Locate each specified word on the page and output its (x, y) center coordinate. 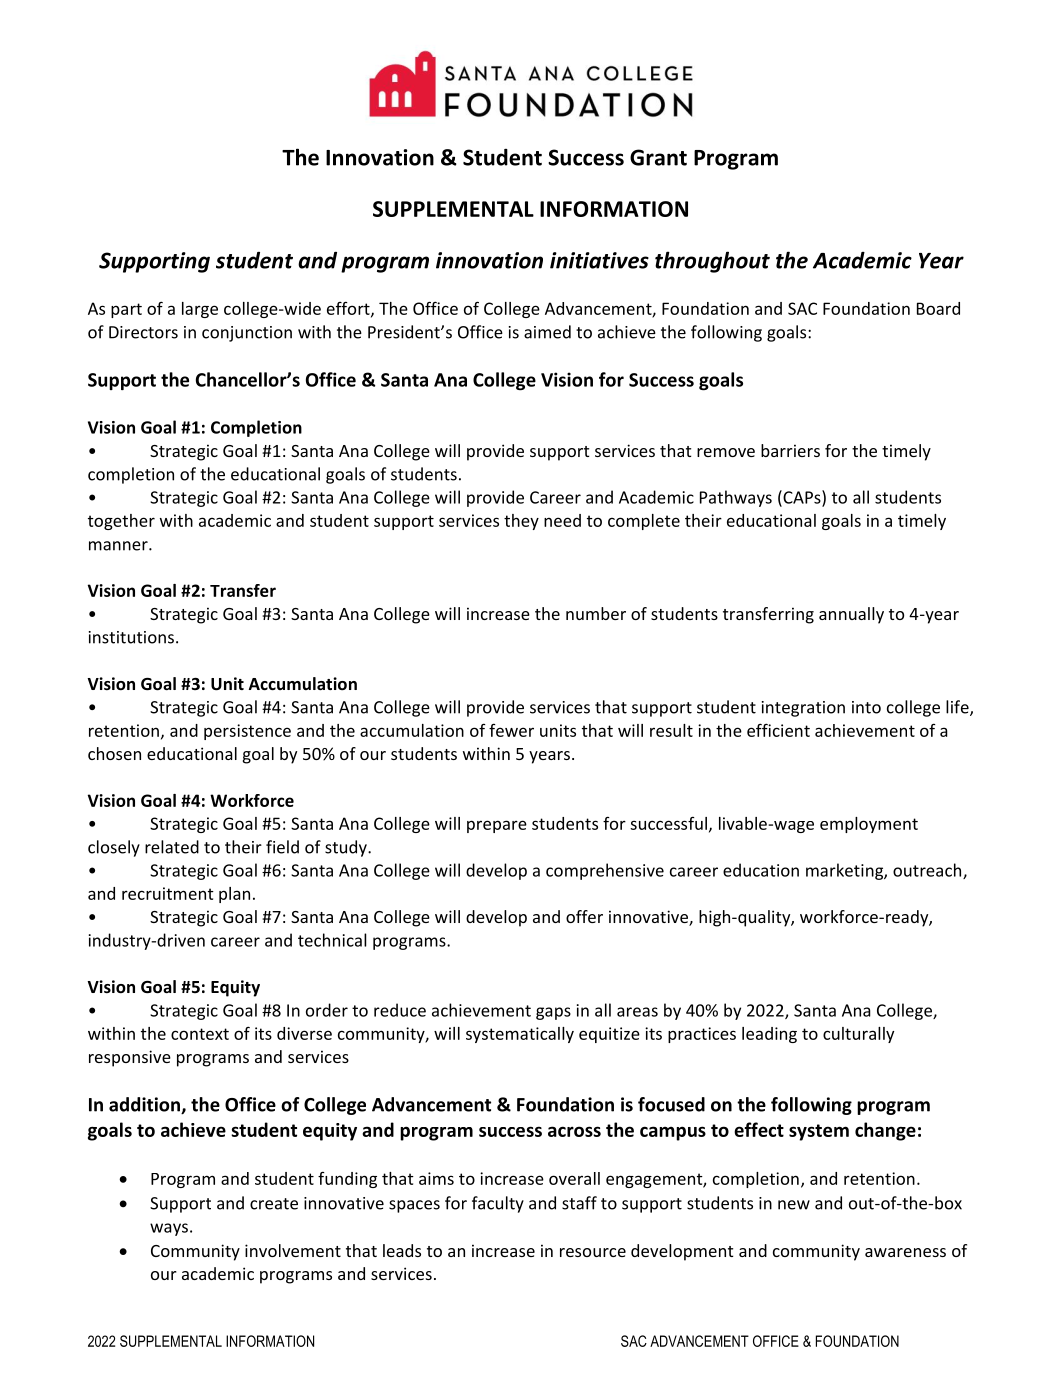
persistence (247, 732)
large (200, 310)
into (866, 707)
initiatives (599, 260)
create (274, 1204)
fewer (511, 730)
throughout (712, 262)
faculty (498, 1204)
